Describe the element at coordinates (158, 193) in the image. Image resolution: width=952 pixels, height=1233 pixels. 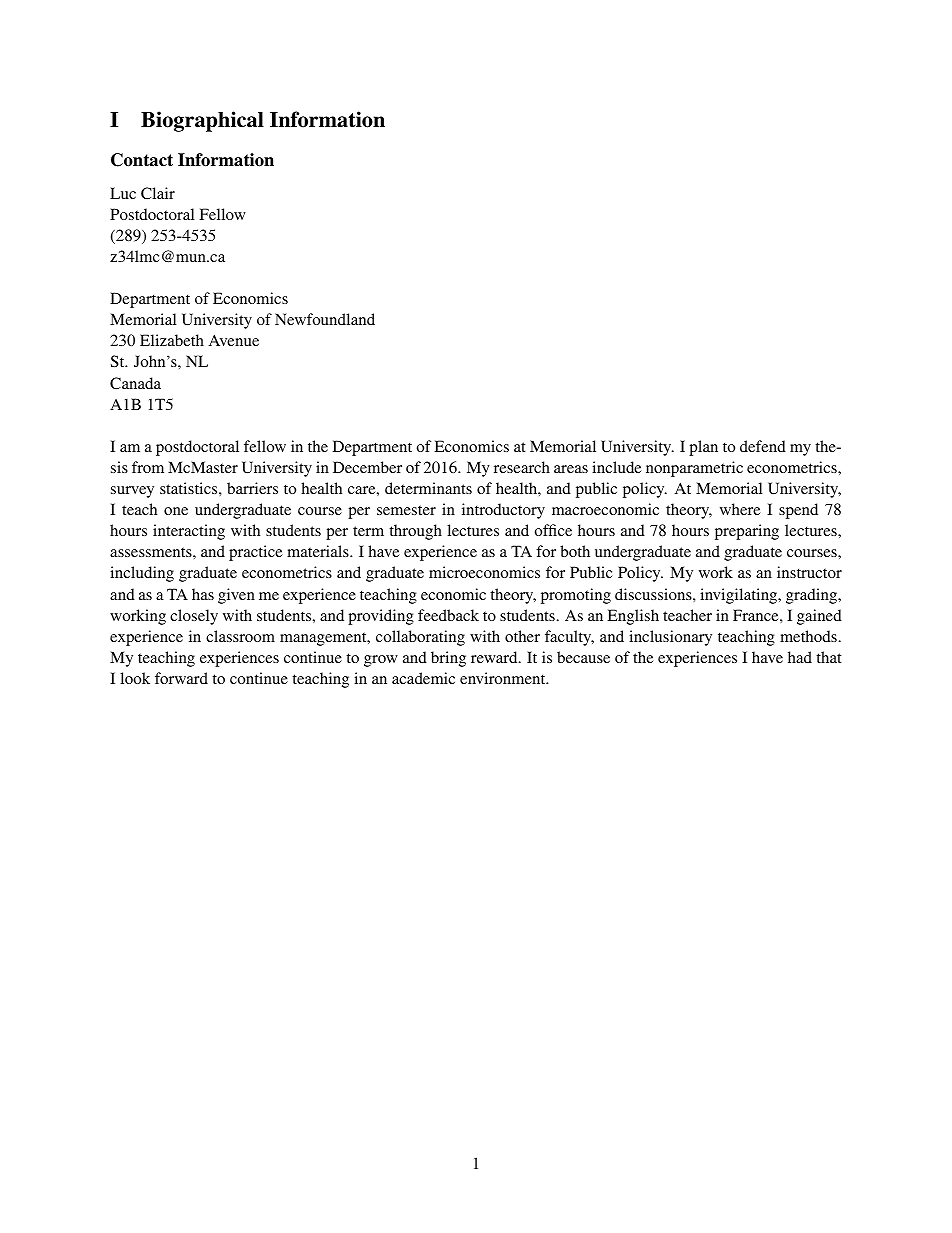
I see `Clair` at that location.
